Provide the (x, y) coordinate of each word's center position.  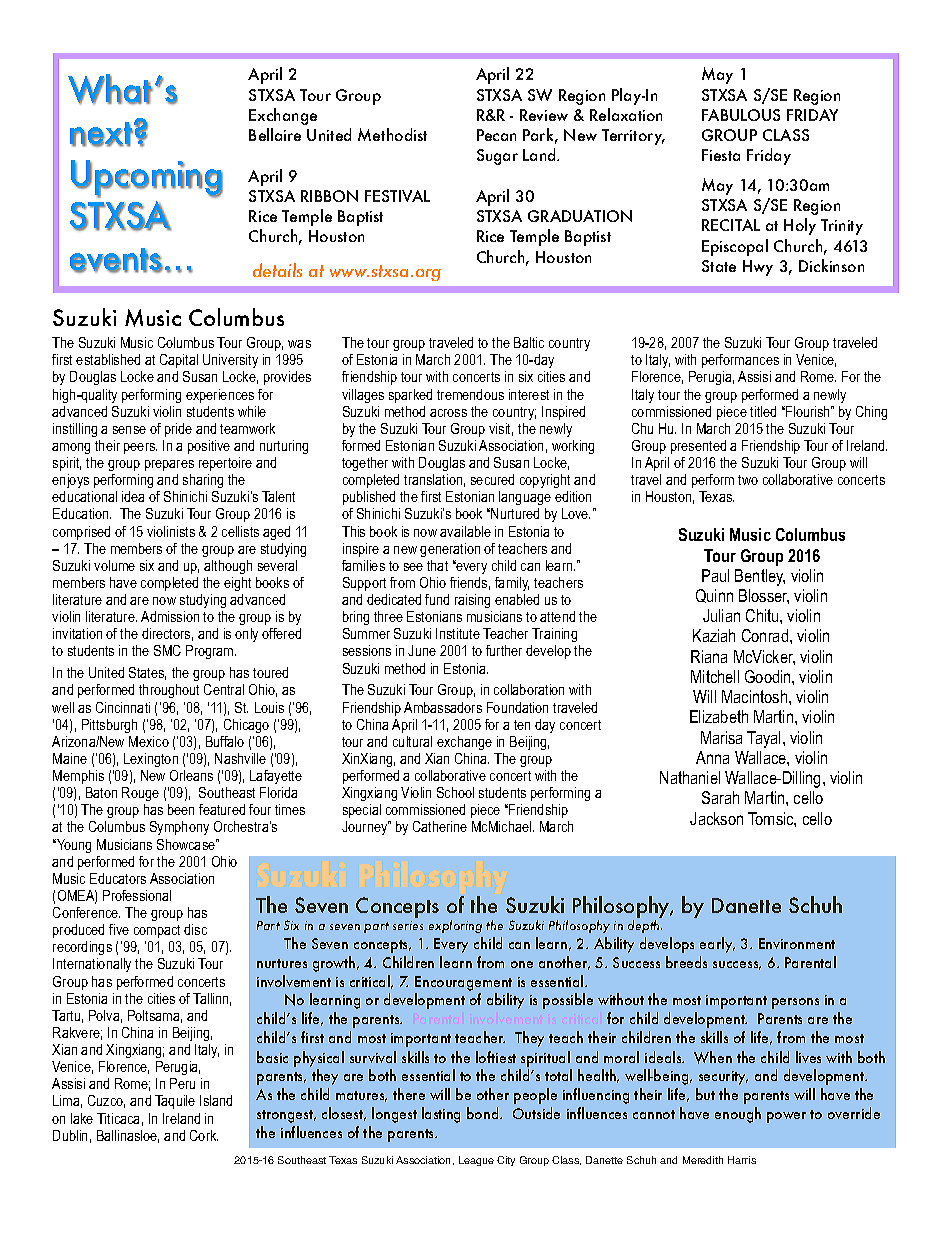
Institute (458, 633)
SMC (167, 650)
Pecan (496, 135)
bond (484, 1113)
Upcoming (147, 179)
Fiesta (721, 155)
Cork (204, 1135)
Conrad (766, 635)
